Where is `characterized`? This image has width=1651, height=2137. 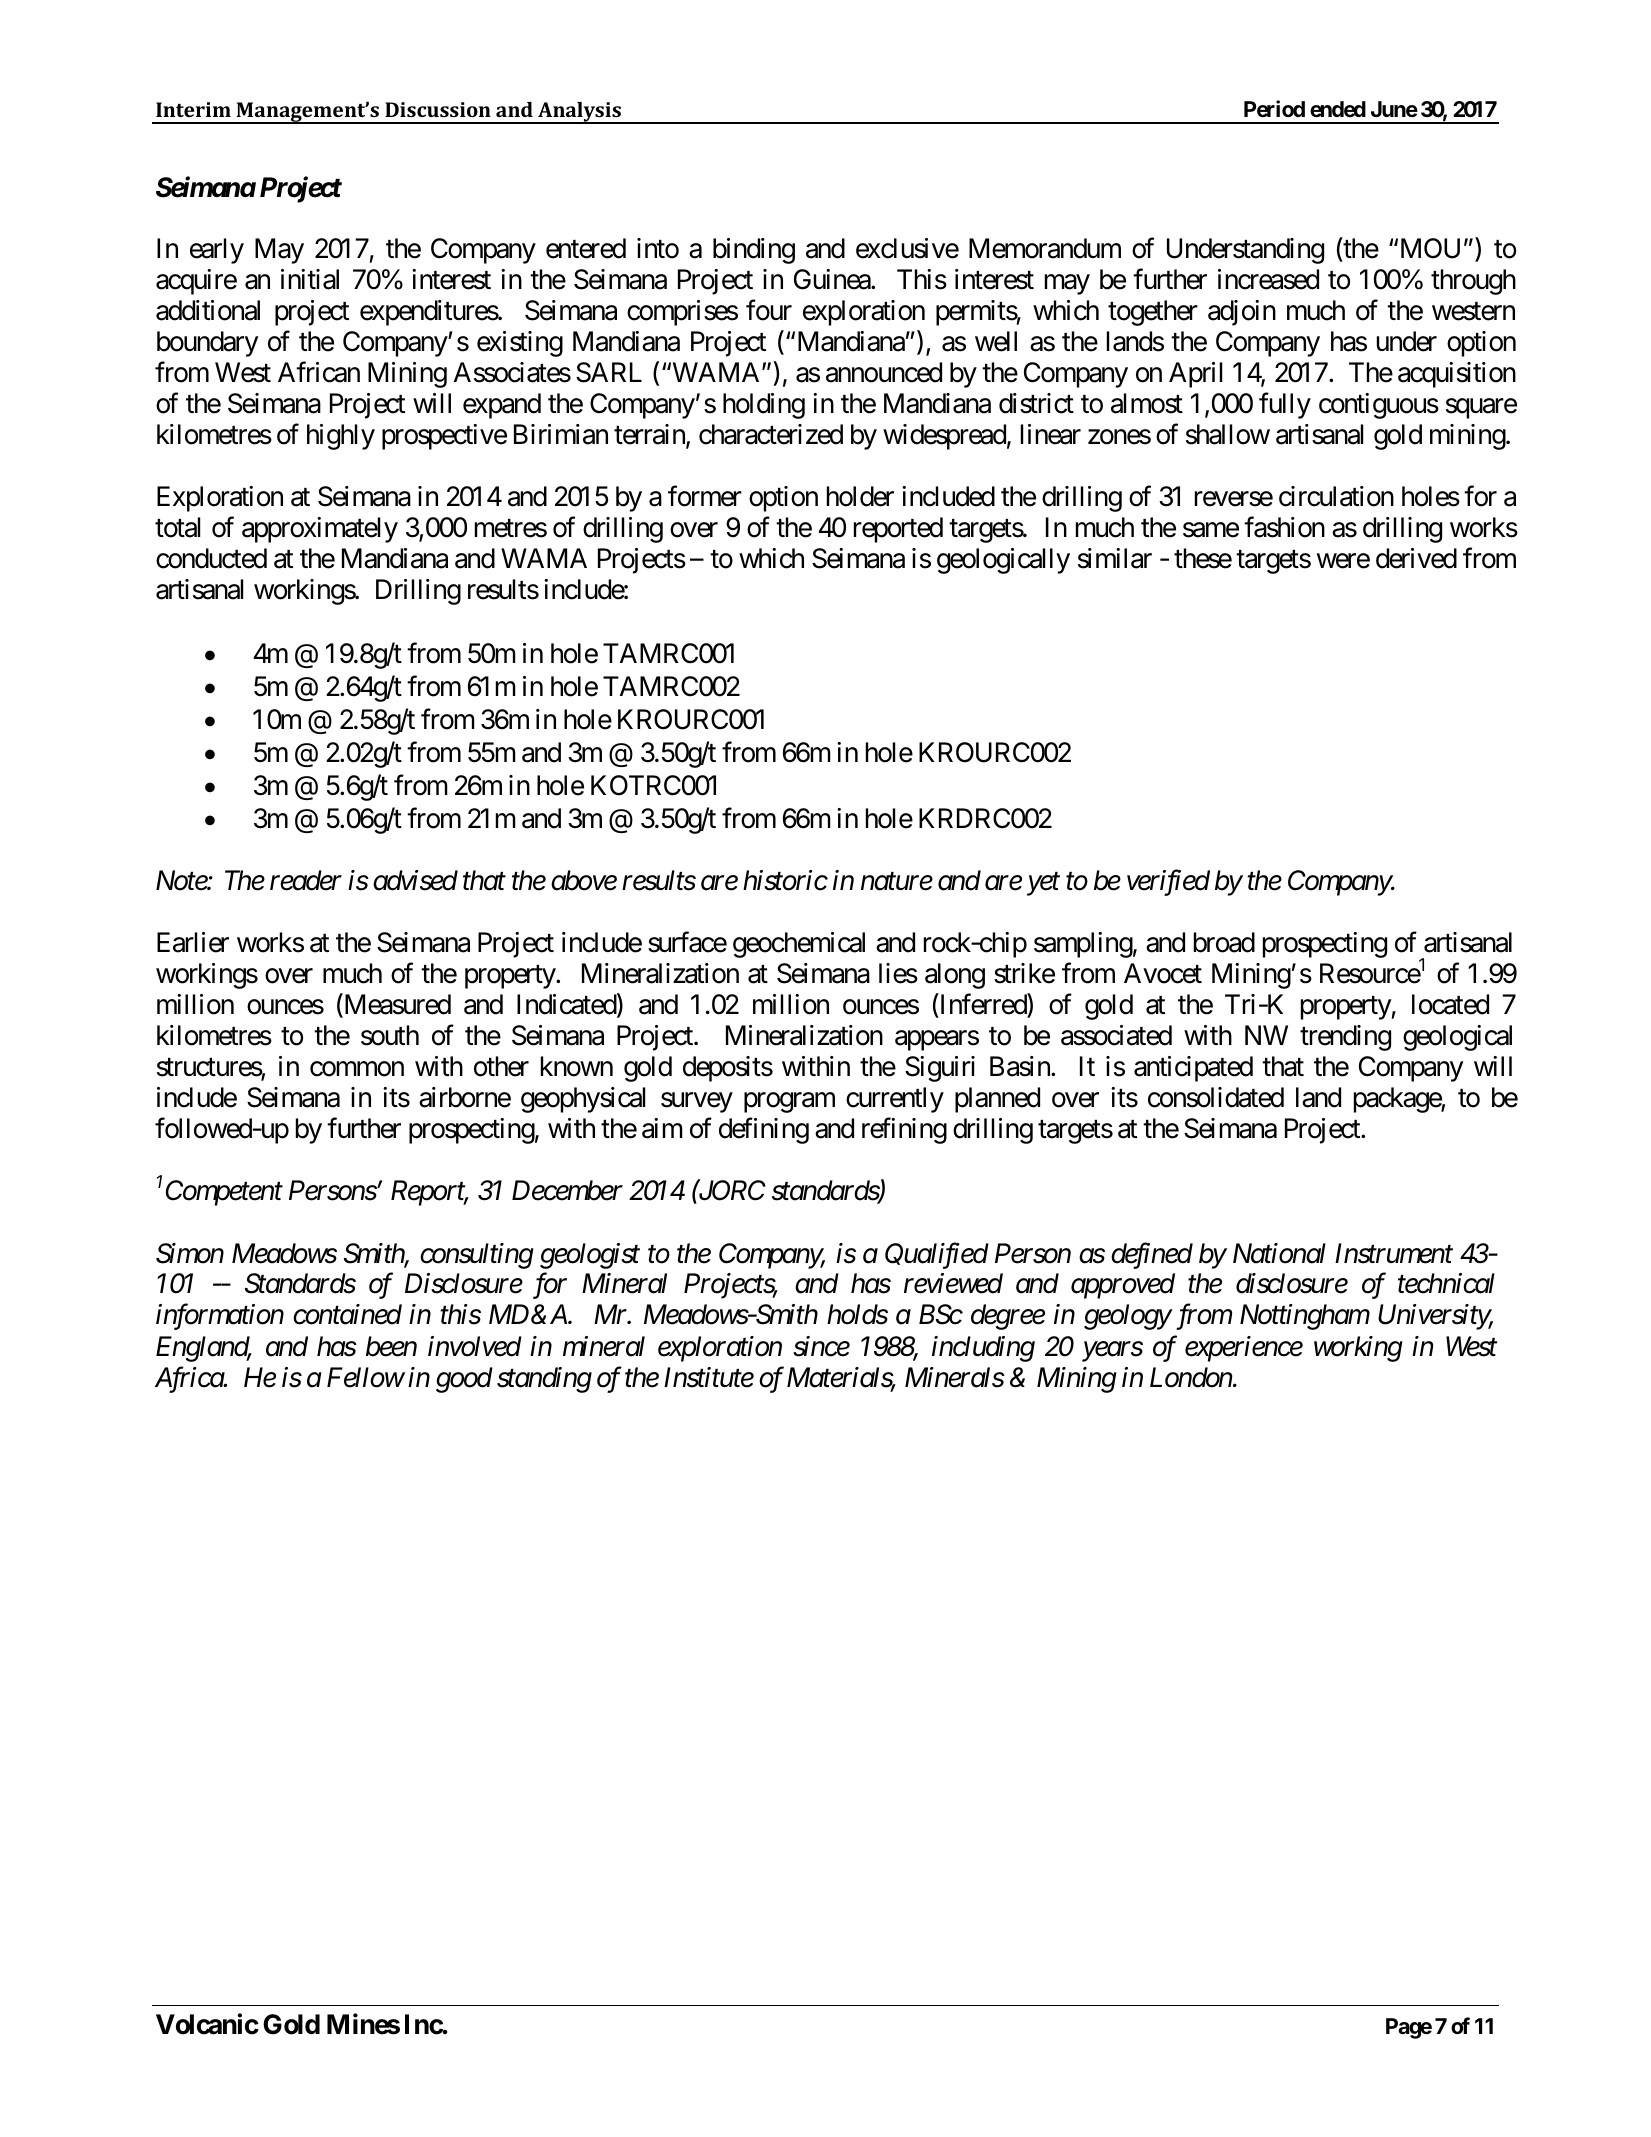 characterized is located at coordinates (771, 434).
